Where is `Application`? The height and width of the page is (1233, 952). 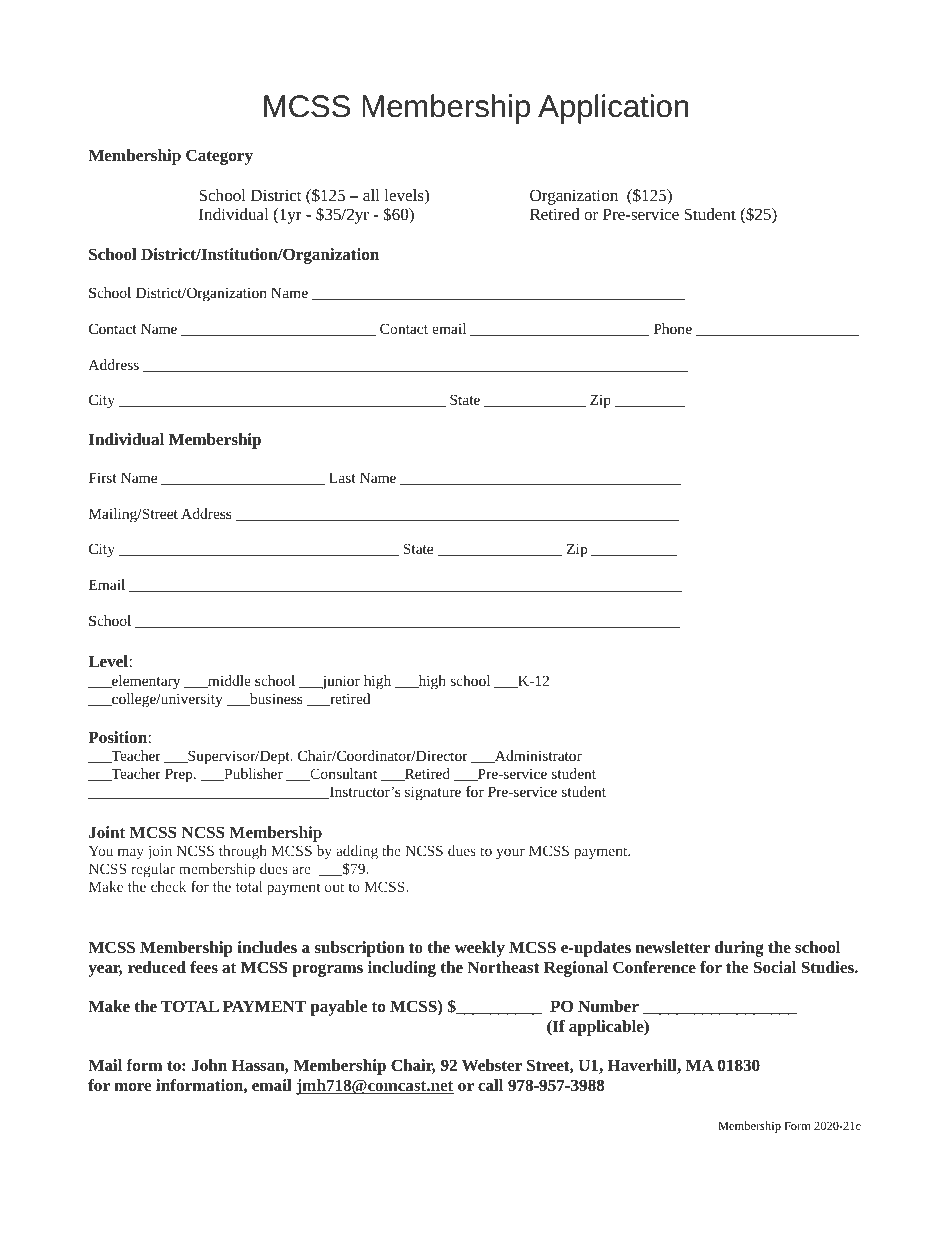
Application is located at coordinates (613, 109).
